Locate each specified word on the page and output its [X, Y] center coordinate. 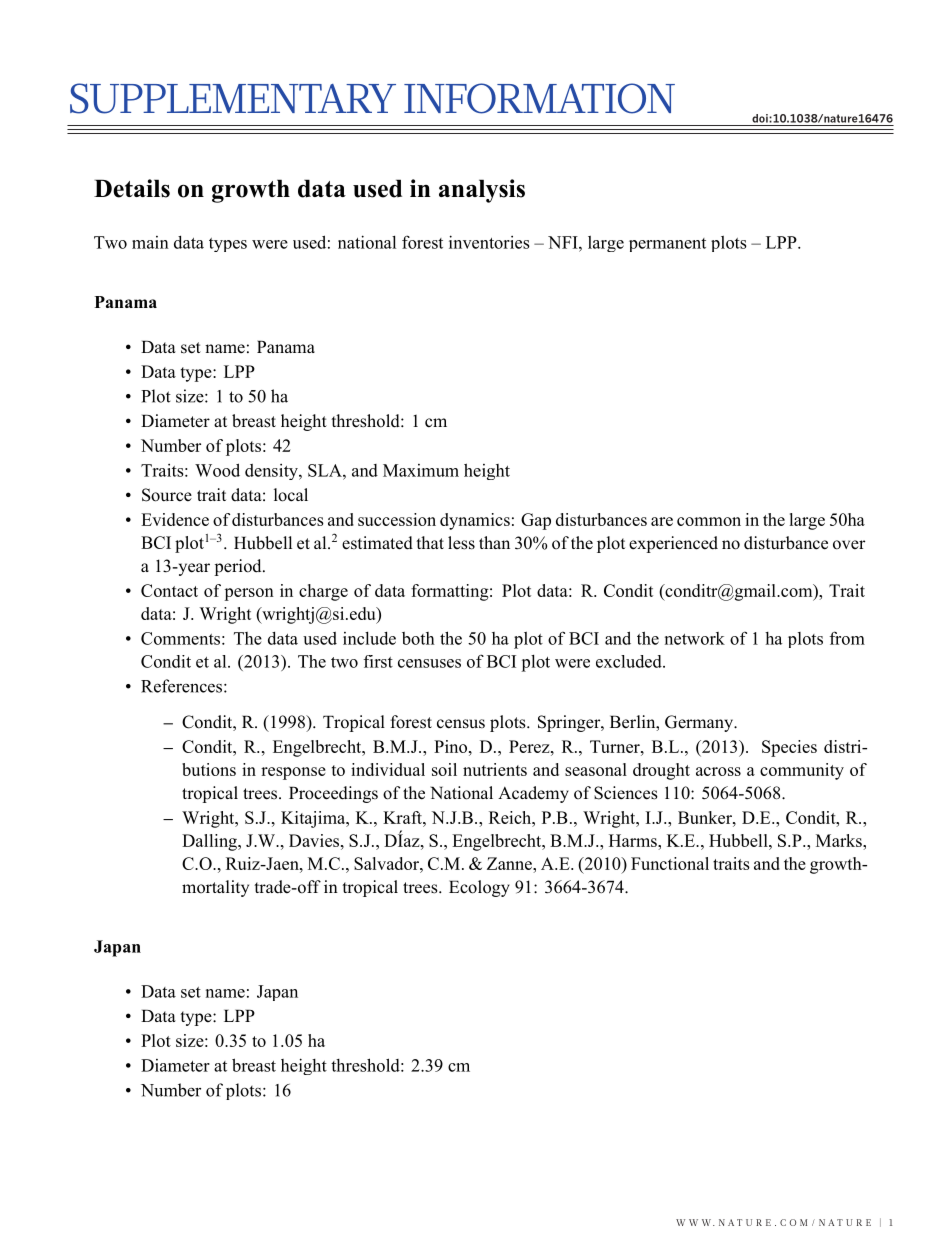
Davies [315, 840]
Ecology [479, 888]
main [150, 242]
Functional [670, 863]
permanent [667, 245]
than [494, 542]
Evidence [175, 519]
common [709, 521]
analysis [482, 191]
